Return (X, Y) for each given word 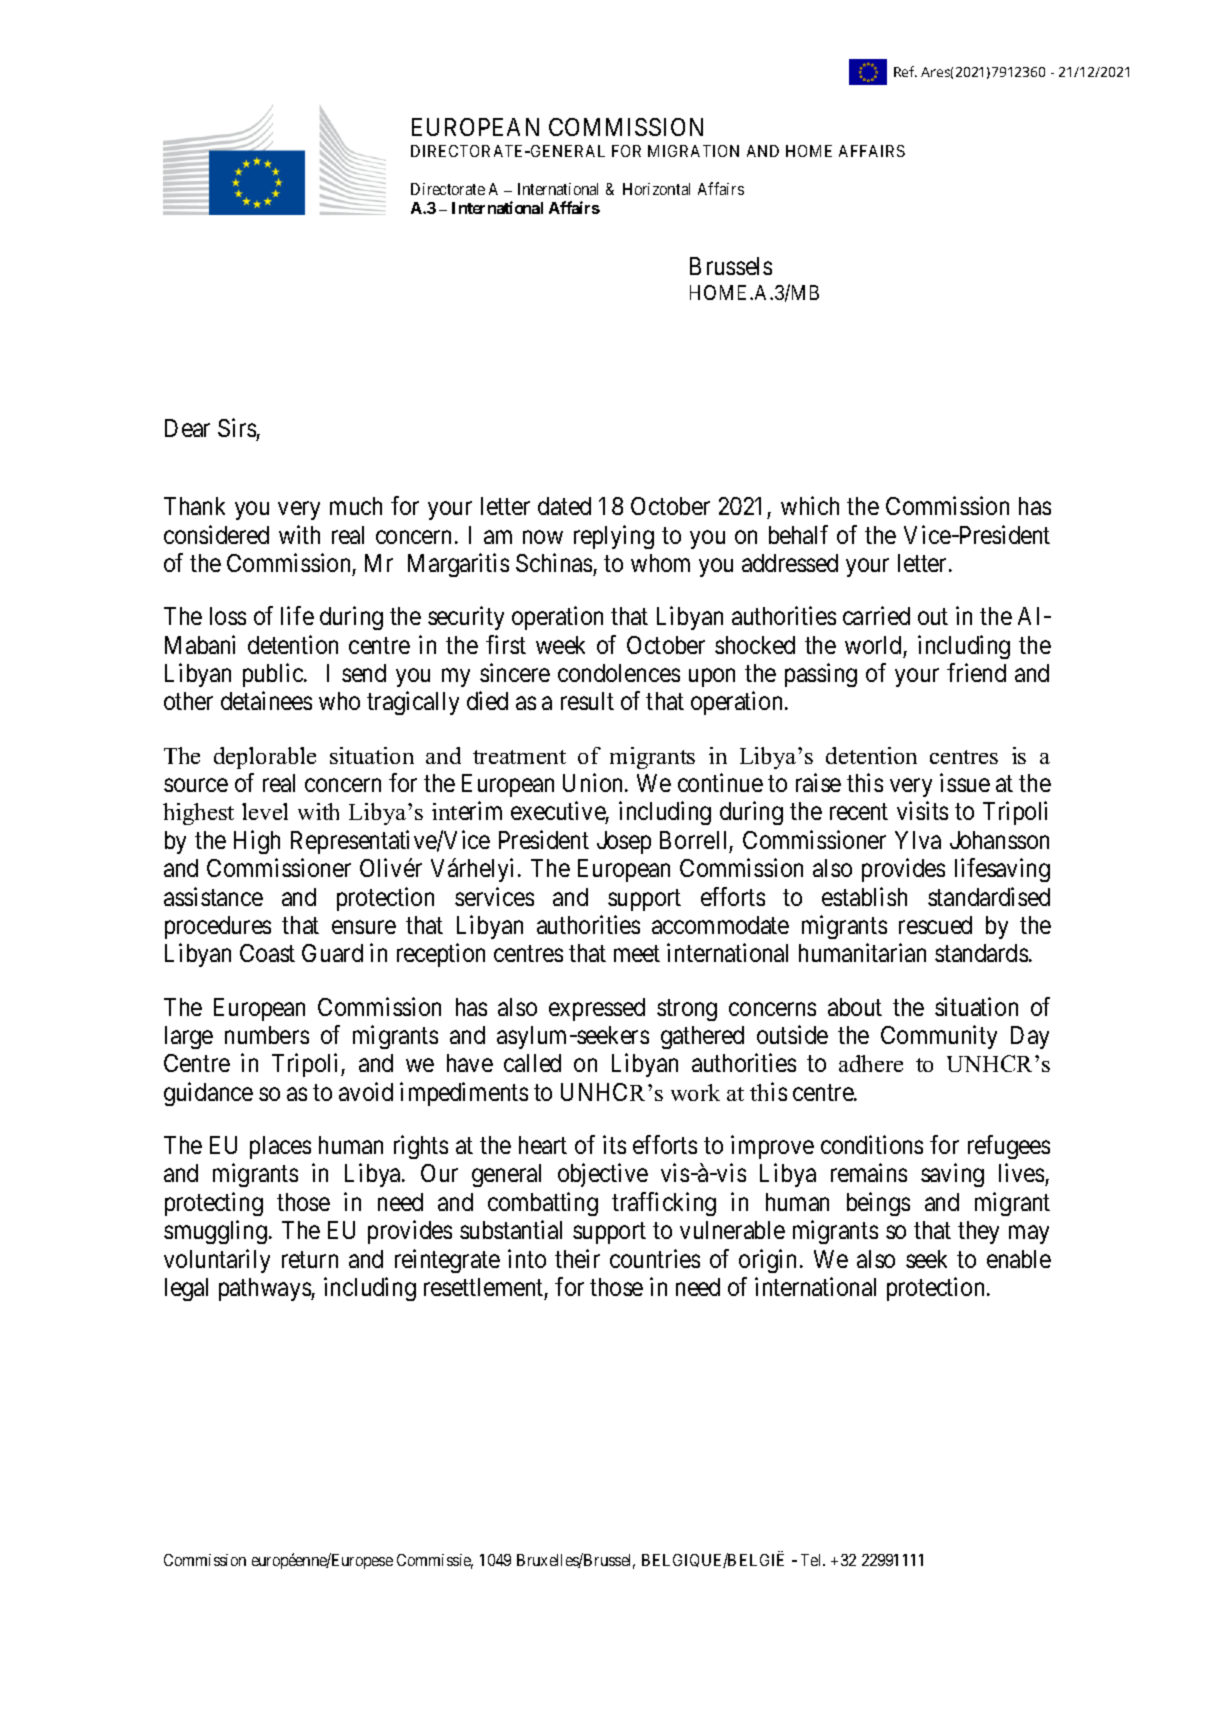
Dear (187, 428)
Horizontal (656, 189)
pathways (265, 1289)
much (356, 506)
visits (922, 811)
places (280, 1147)
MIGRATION (693, 151)
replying (614, 537)
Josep (624, 842)
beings (878, 1204)
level (265, 811)
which (810, 506)
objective (603, 1175)
